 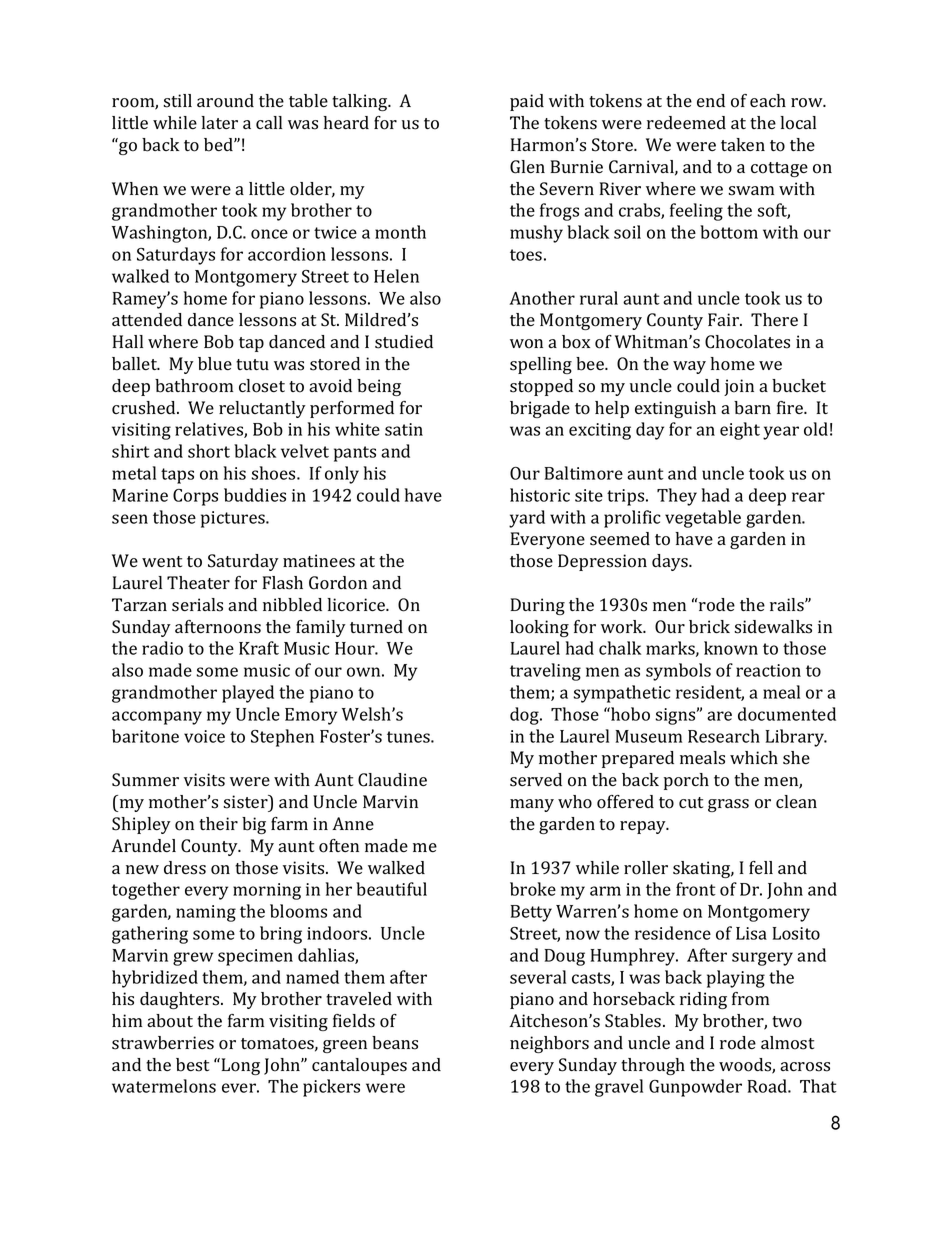 What do you see at coordinates (743, 144) in the document?
I see `taken` at bounding box center [743, 144].
